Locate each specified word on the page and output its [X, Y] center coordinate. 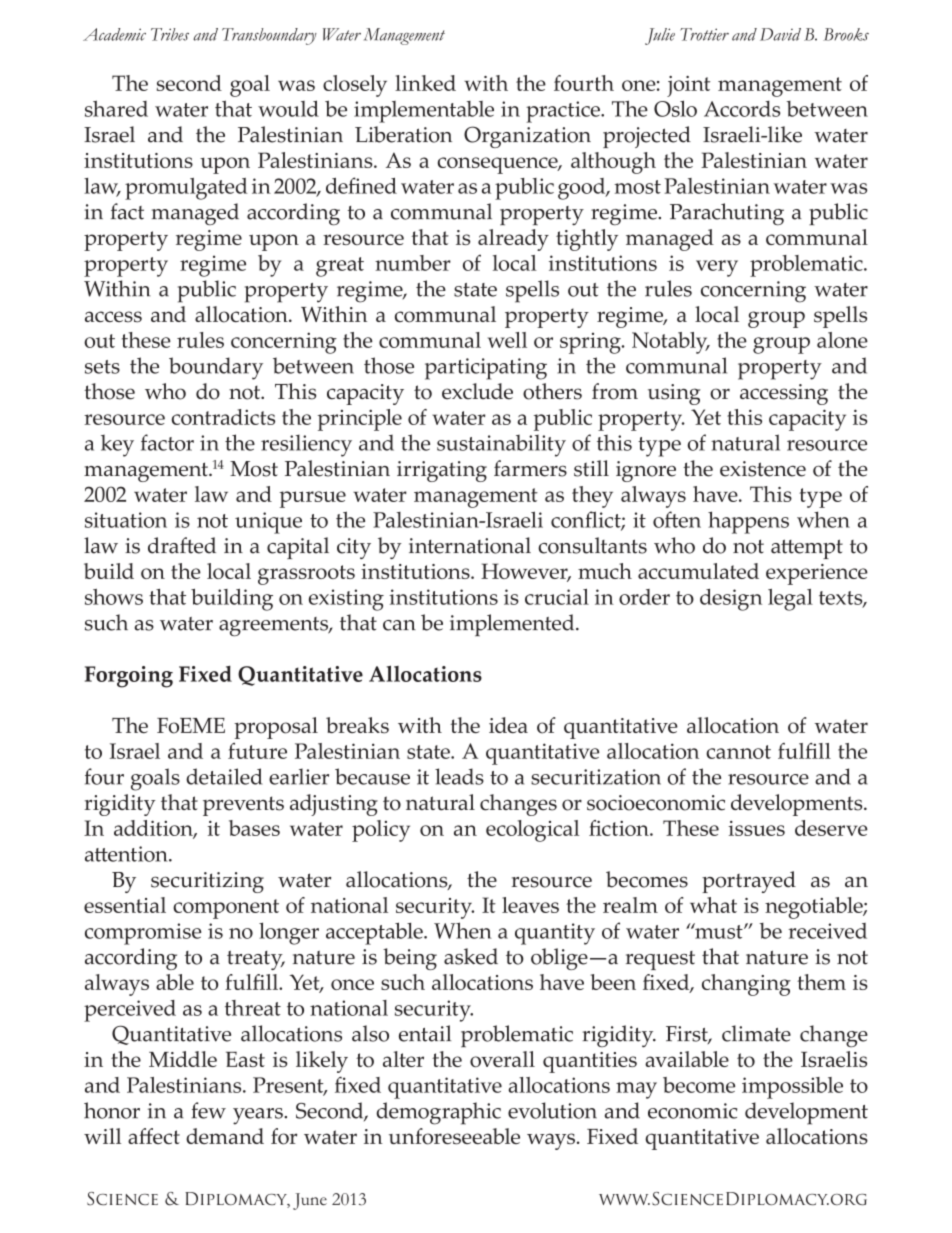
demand [225, 1136]
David [780, 34]
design [731, 600]
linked [425, 83]
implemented [513, 625]
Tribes [170, 34]
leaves [530, 905]
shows [114, 597]
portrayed [749, 882]
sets [102, 367]
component [226, 909]
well [507, 340]
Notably [671, 343]
